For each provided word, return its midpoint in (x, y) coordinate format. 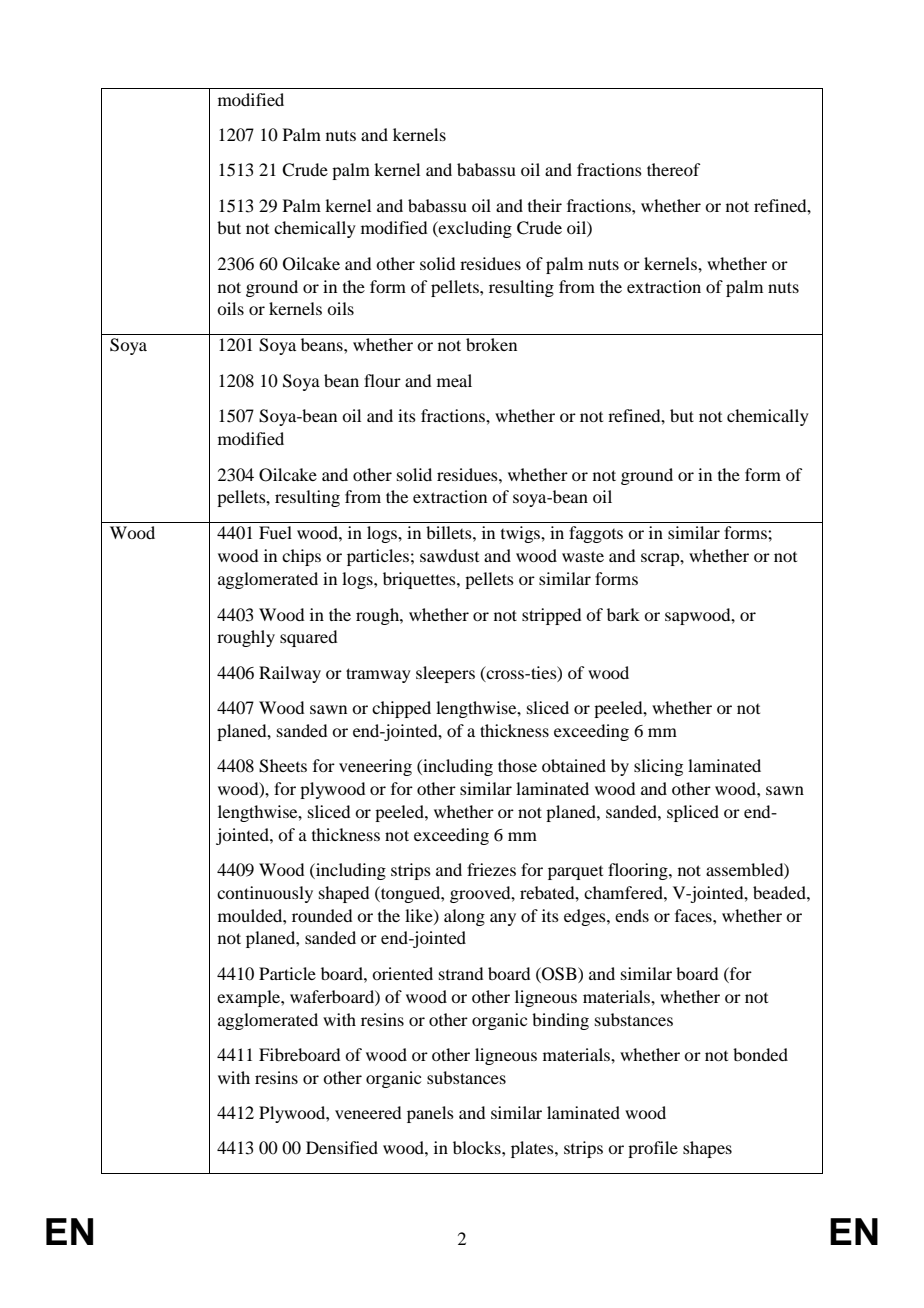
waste (583, 556)
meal (454, 380)
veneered (368, 1112)
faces (694, 915)
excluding (474, 229)
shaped (344, 894)
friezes (491, 869)
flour (382, 380)
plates (533, 1149)
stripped (551, 616)
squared (308, 638)
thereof (673, 169)
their (545, 205)
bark (623, 614)
